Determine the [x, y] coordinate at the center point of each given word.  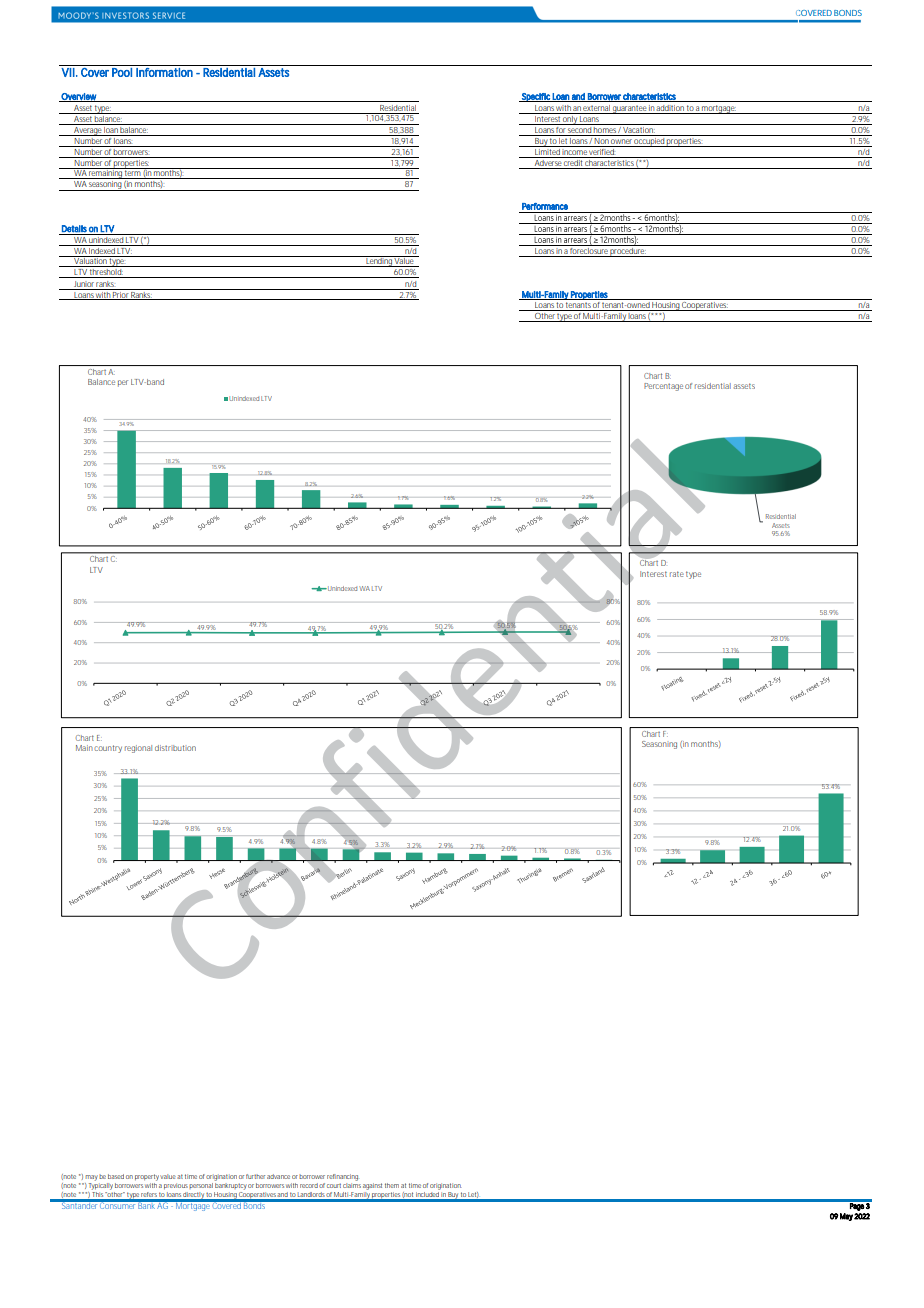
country [108, 749]
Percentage [663, 387]
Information [164, 72]
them [392, 1185]
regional [138, 749]
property [148, 1177]
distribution [175, 748]
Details [74, 229]
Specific [536, 97]
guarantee [630, 109]
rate [677, 574]
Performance [545, 206]
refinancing [342, 1177]
